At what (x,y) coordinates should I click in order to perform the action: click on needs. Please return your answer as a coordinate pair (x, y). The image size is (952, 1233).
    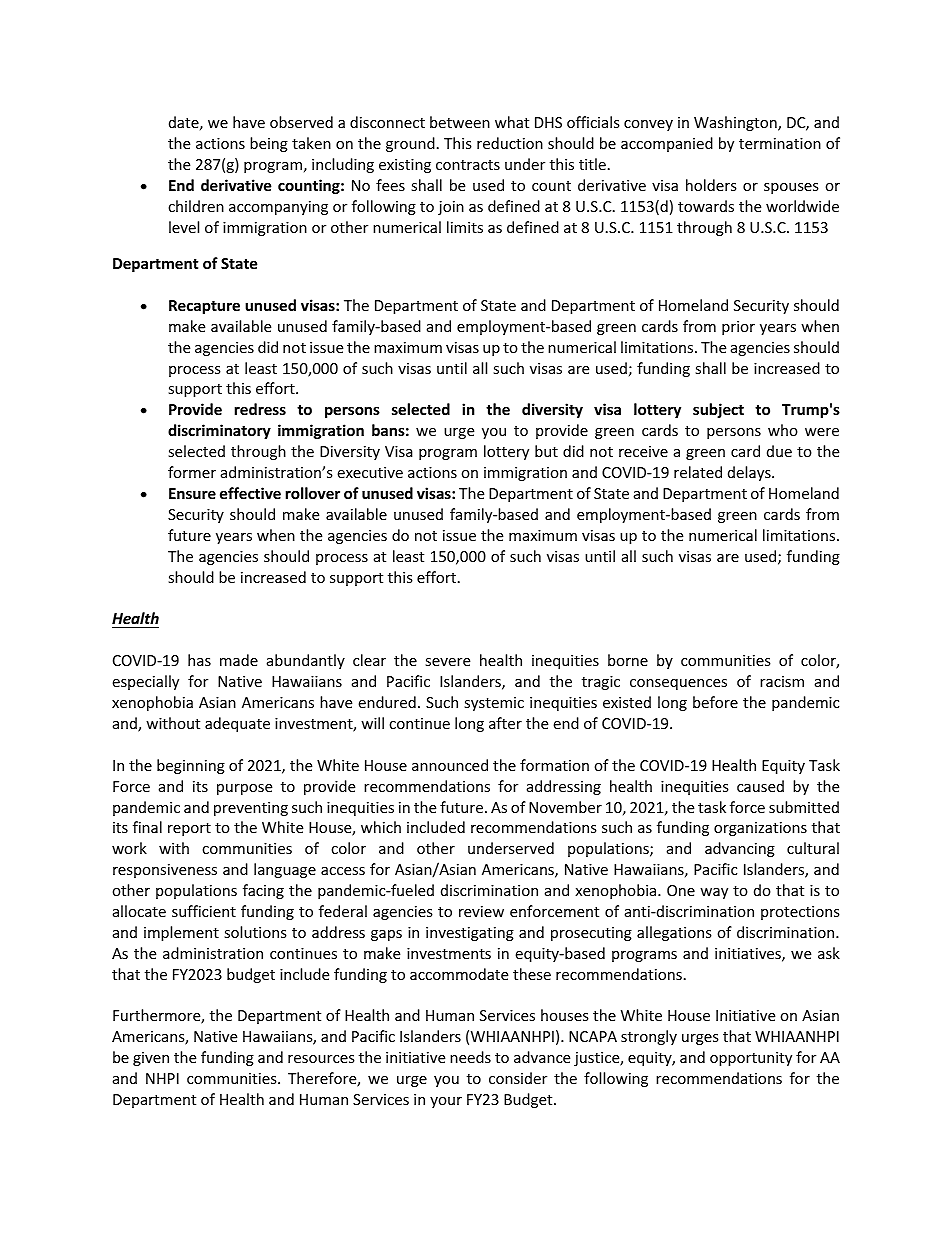
    Looking at the image, I should click on (470, 1057).
